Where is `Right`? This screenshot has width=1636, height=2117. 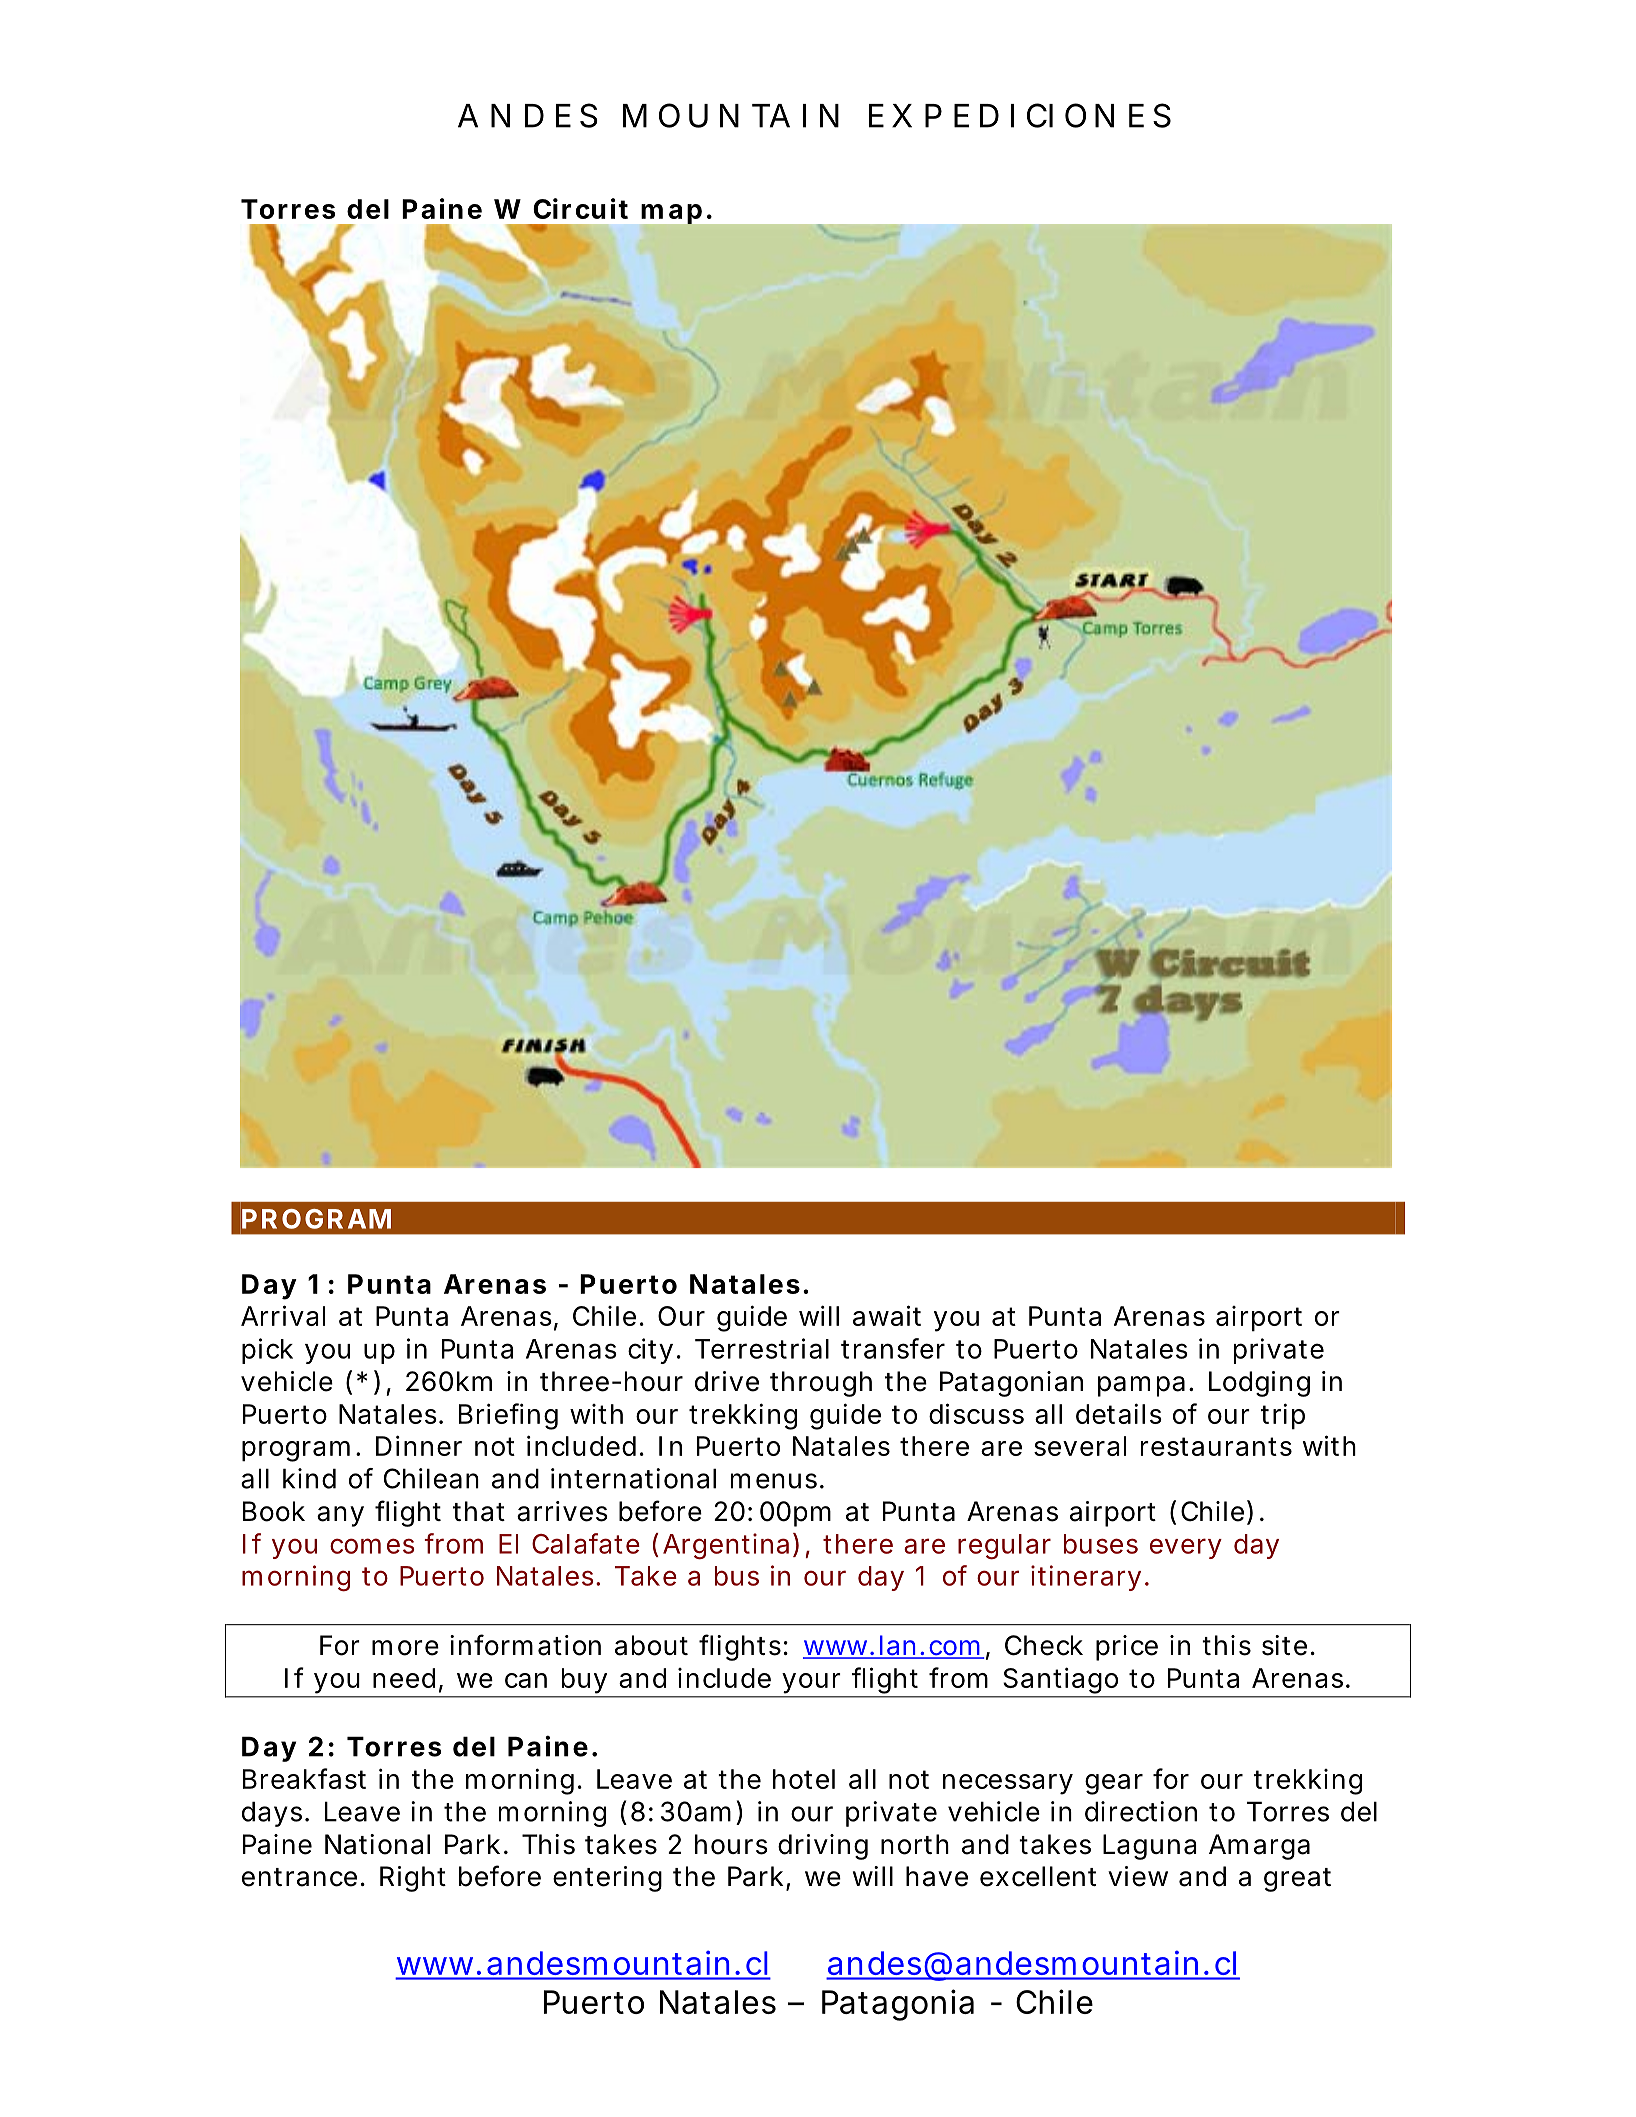 Right is located at coordinates (413, 1879).
